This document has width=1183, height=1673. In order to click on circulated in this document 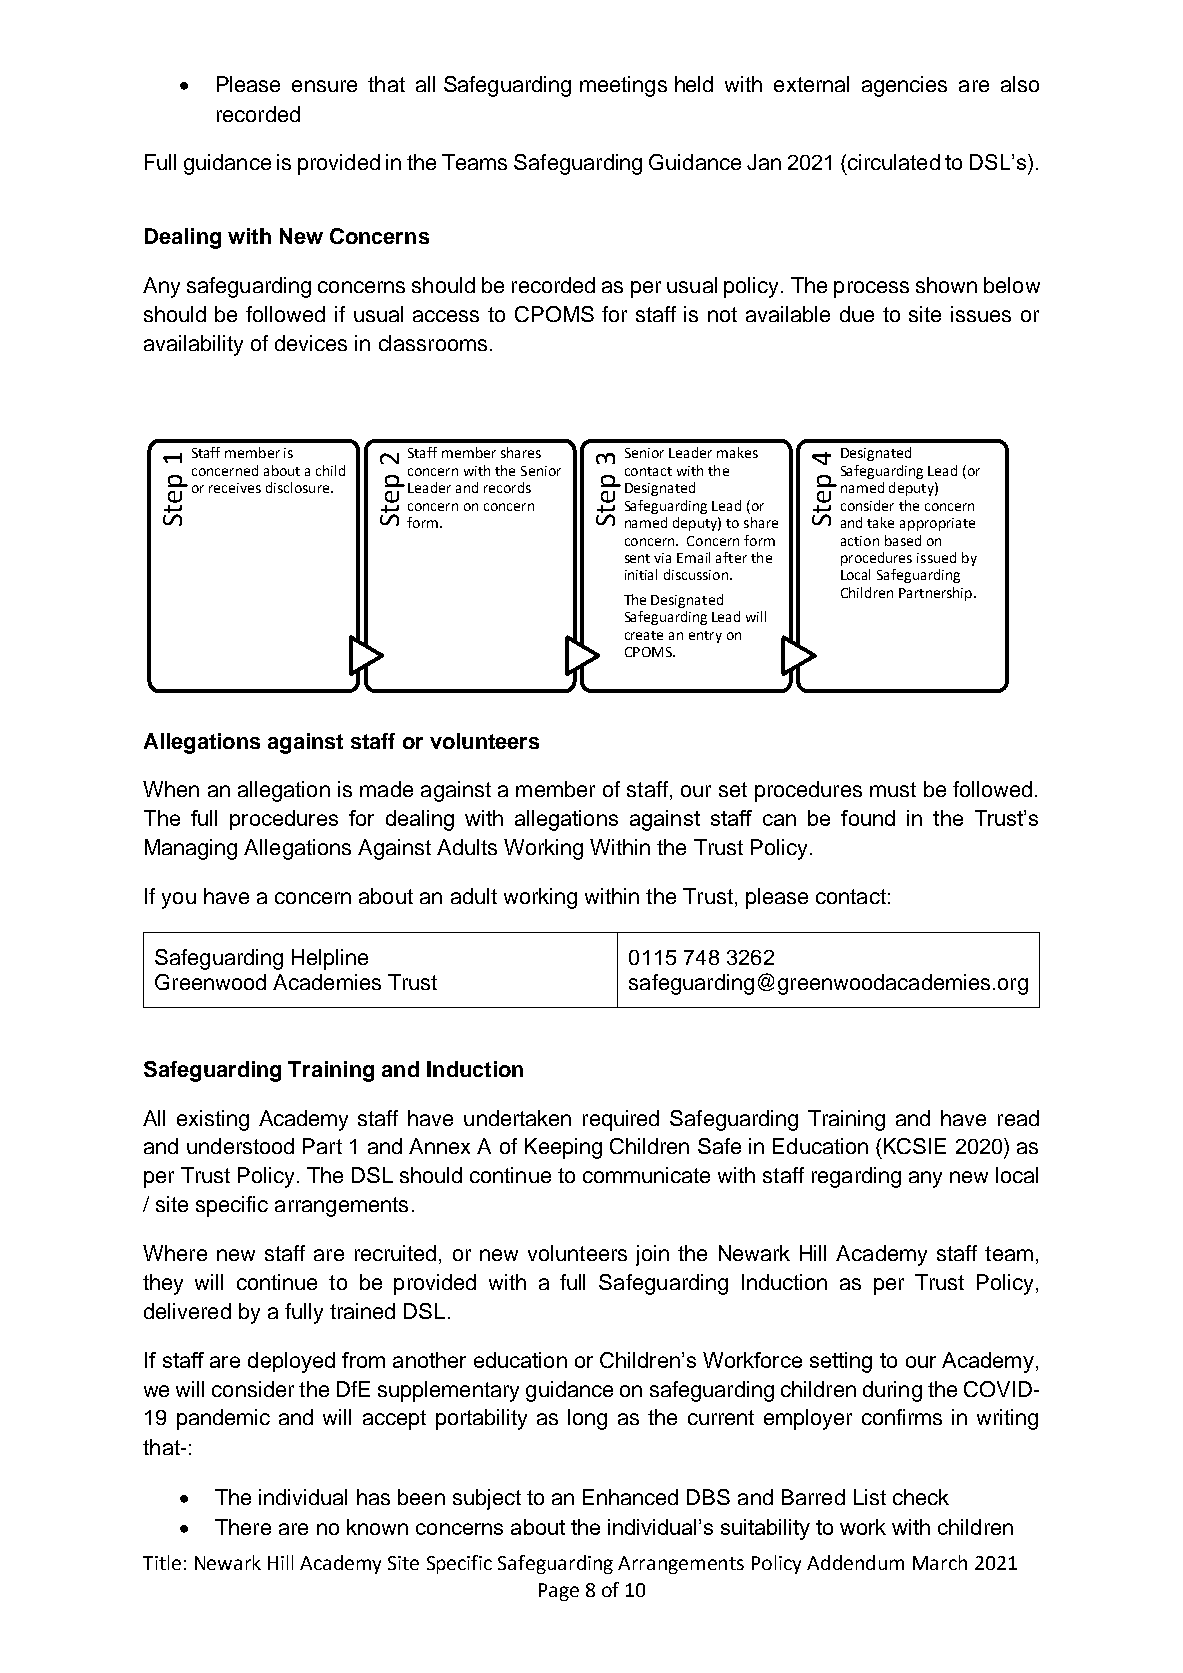, I will do `click(894, 162)`.
